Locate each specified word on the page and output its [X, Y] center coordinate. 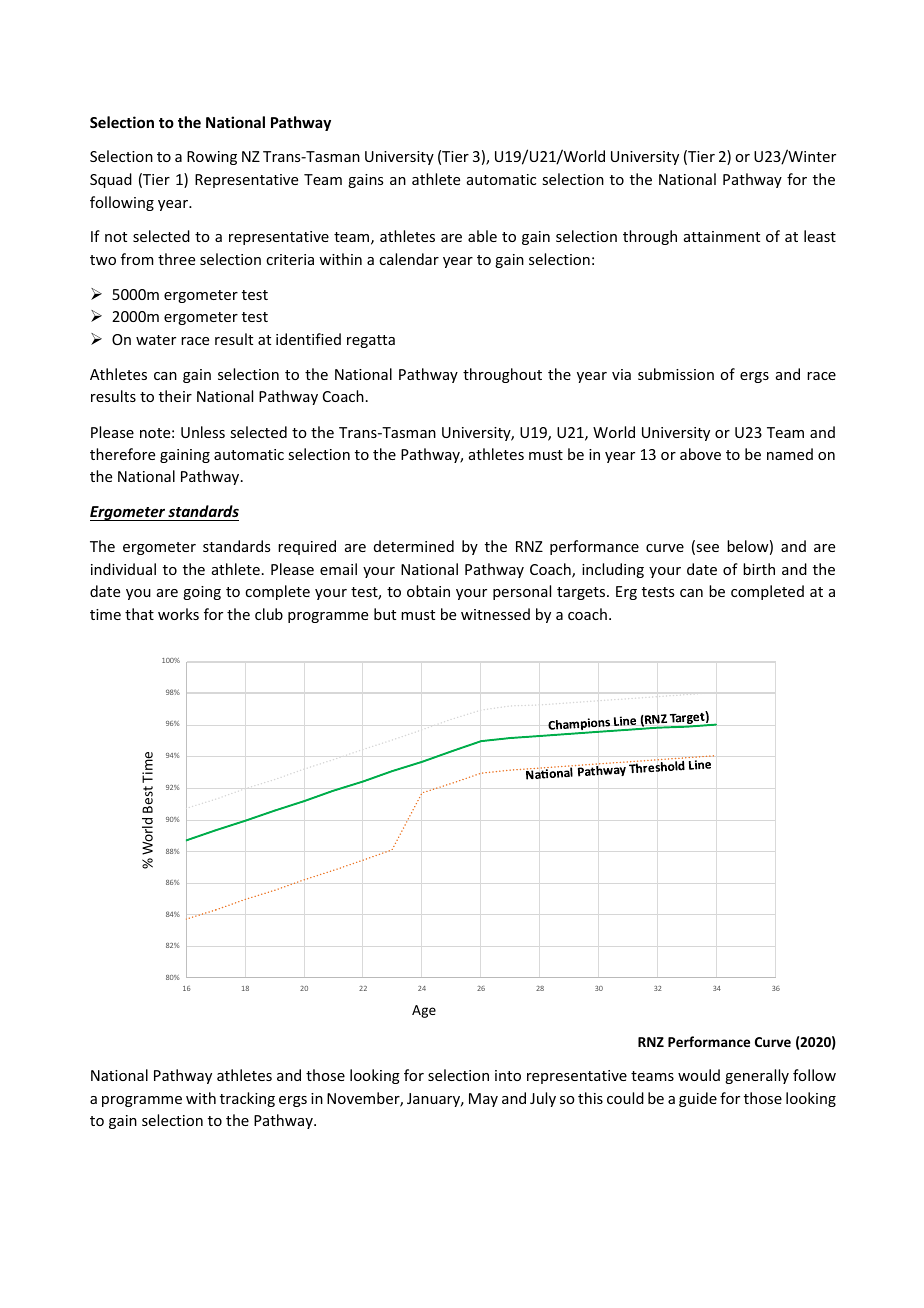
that [139, 614]
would [699, 1075]
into [508, 1075]
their [175, 396]
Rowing [212, 158]
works [178, 614]
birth [759, 569]
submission [676, 374]
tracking [247, 1099]
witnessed [495, 614]
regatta [371, 341]
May [483, 1100]
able [482, 236]
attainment [722, 236]
